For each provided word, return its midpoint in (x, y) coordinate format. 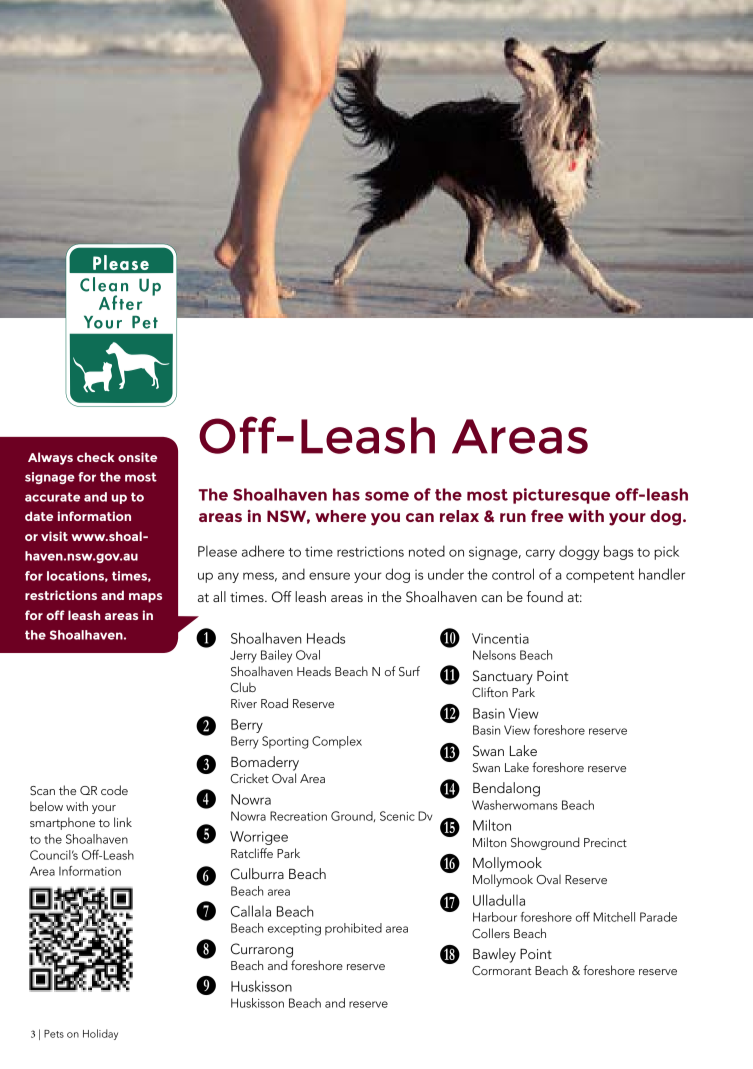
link (123, 822)
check (95, 457)
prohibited (353, 929)
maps (145, 598)
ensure (329, 576)
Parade (658, 917)
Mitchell (614, 917)
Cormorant (501, 971)
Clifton (490, 692)
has (346, 494)
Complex (337, 742)
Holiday (100, 1034)
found (545, 596)
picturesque (561, 496)
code (114, 790)
